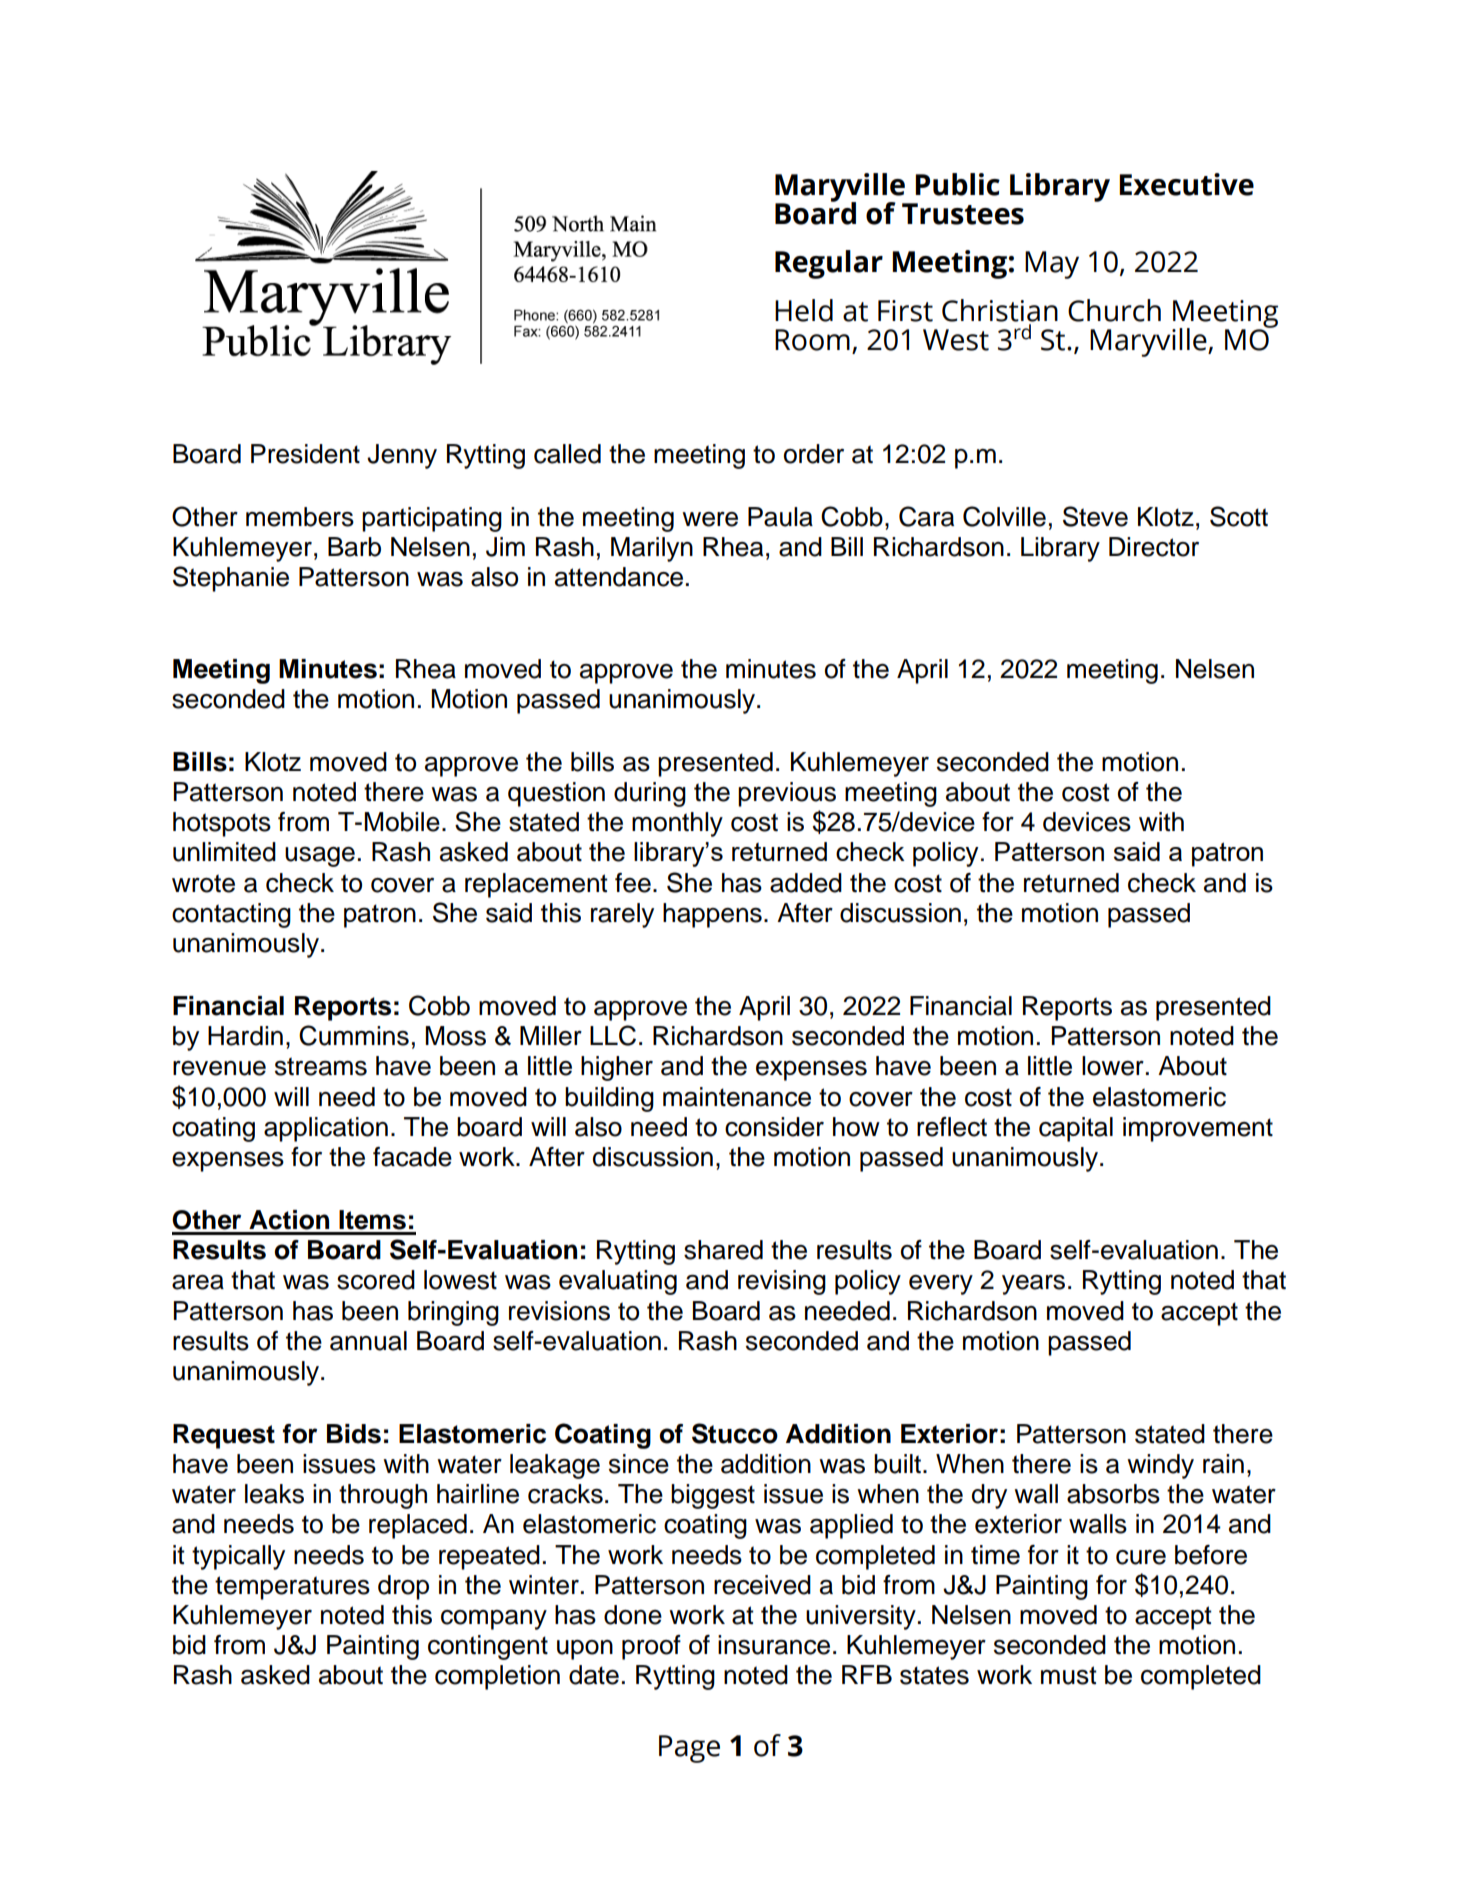 Image resolution: width=1460 pixels, height=1889 pixels. Describe the element at coordinates (650, 794) in the screenshot. I see `during` at that location.
